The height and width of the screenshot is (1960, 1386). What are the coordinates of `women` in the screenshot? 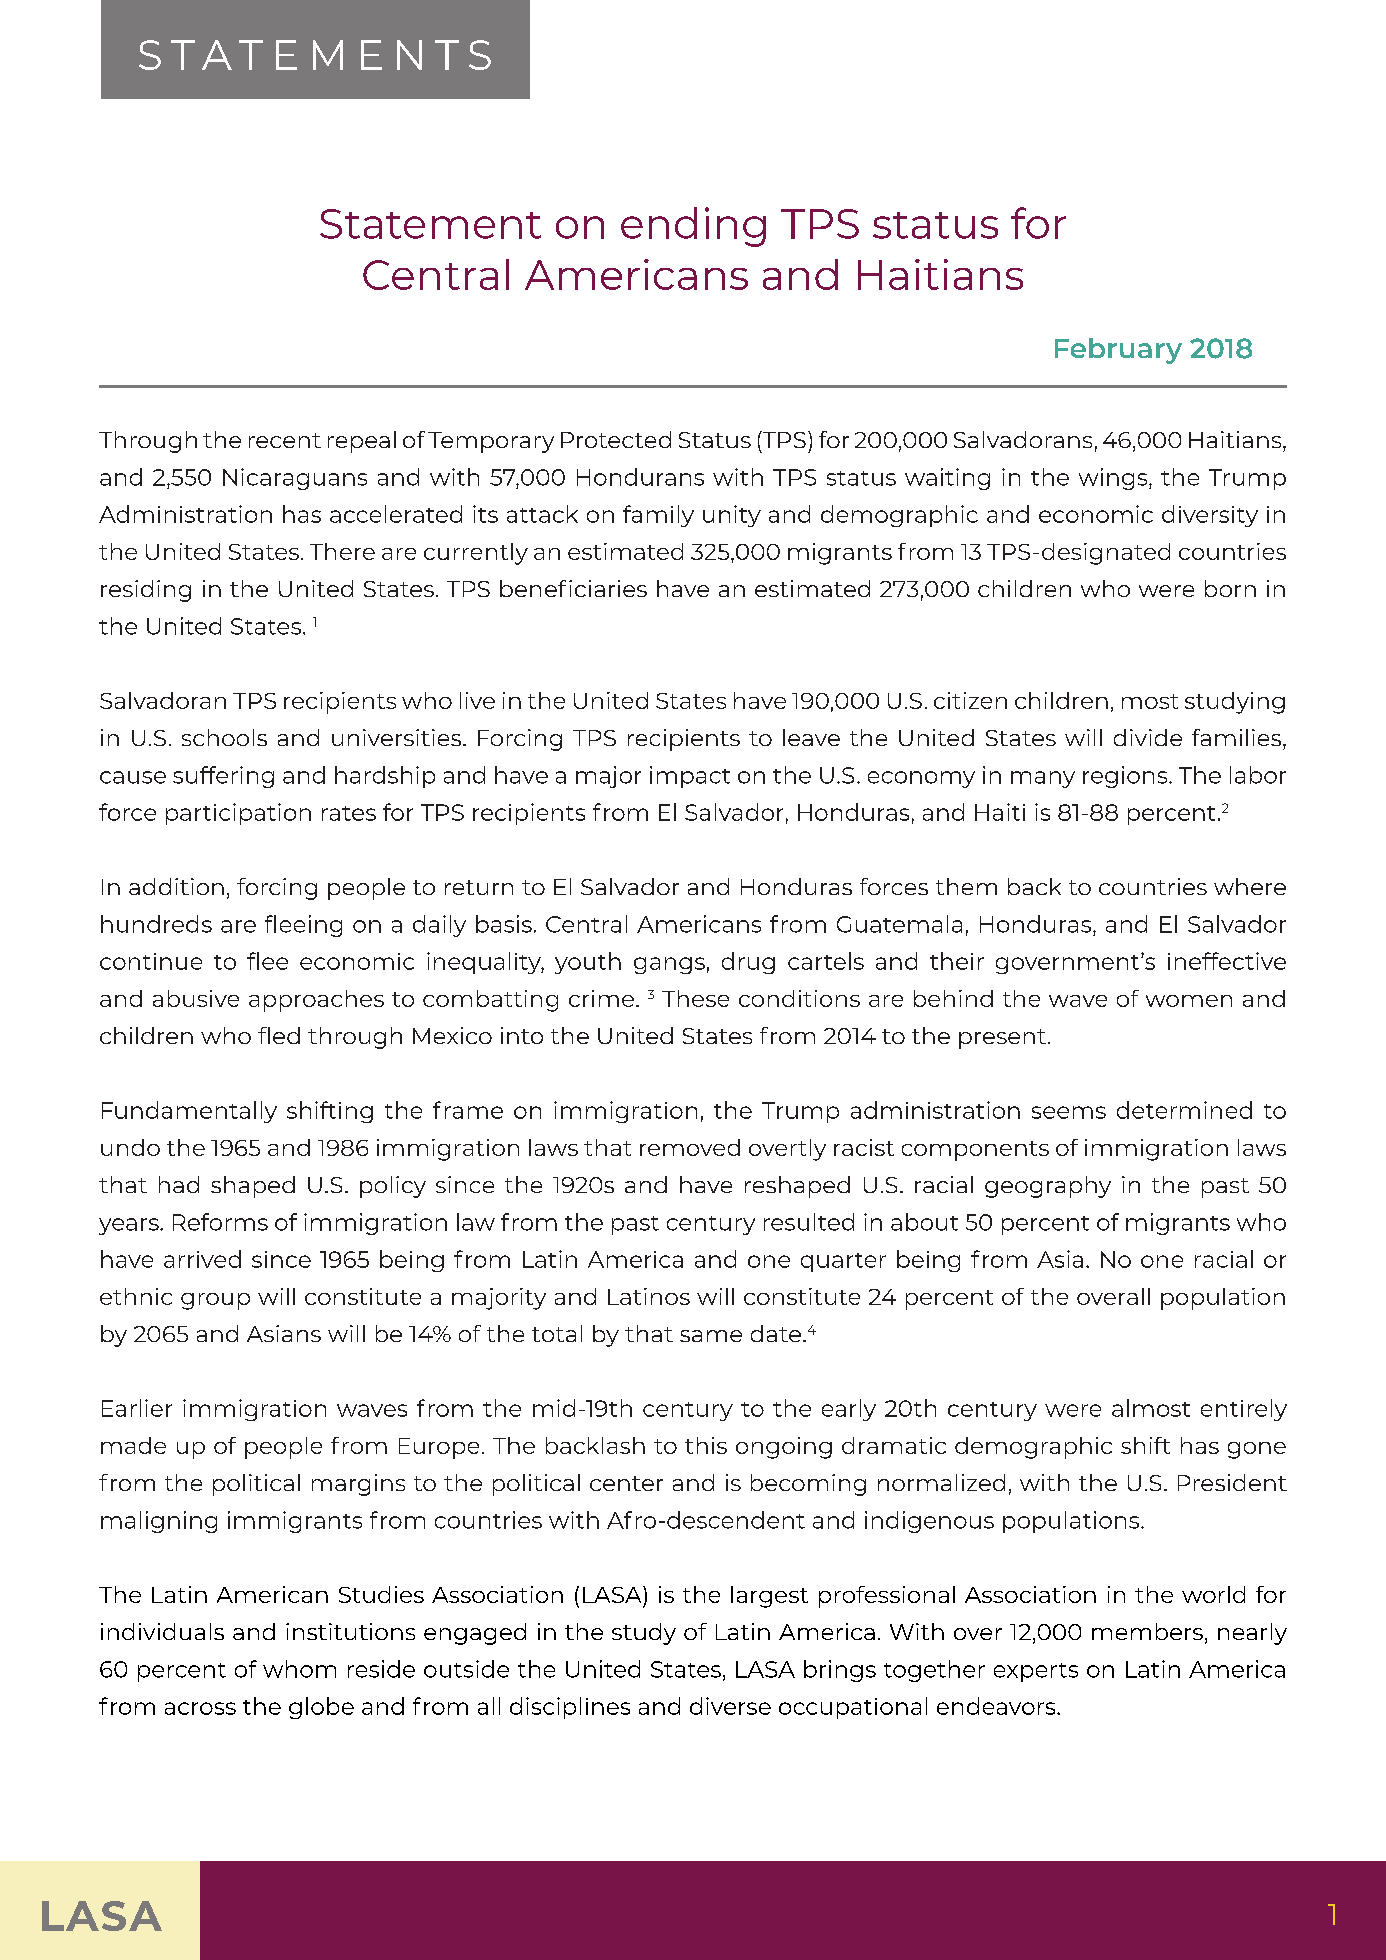 It's located at (1189, 1001).
